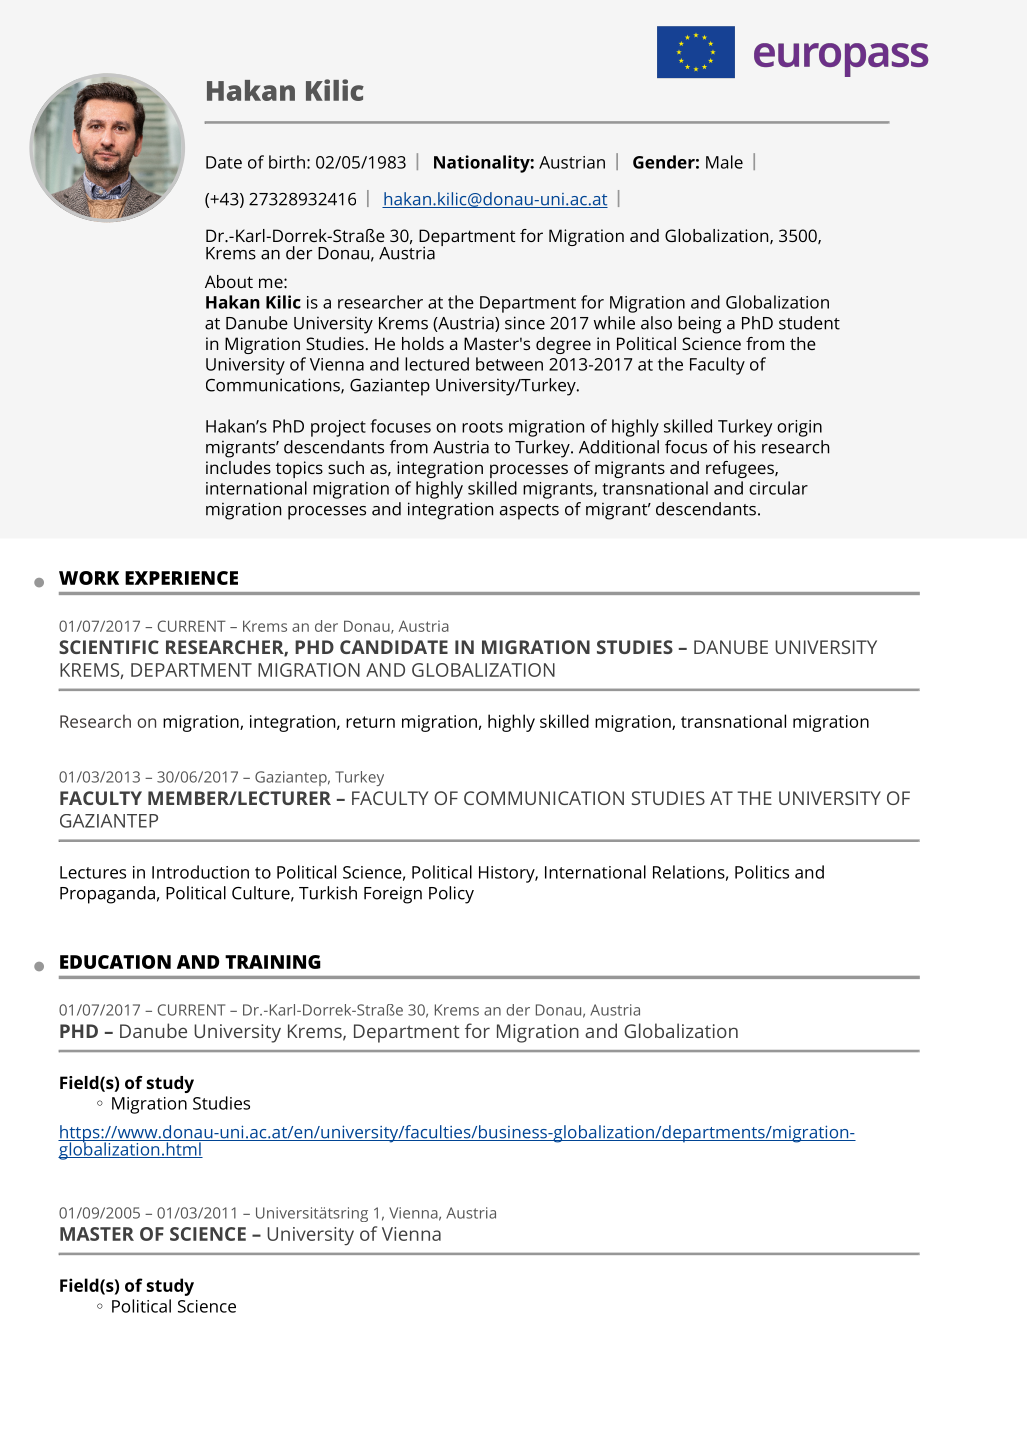 The height and width of the screenshot is (1452, 1027). What do you see at coordinates (525, 323) in the screenshot?
I see `since` at bounding box center [525, 323].
